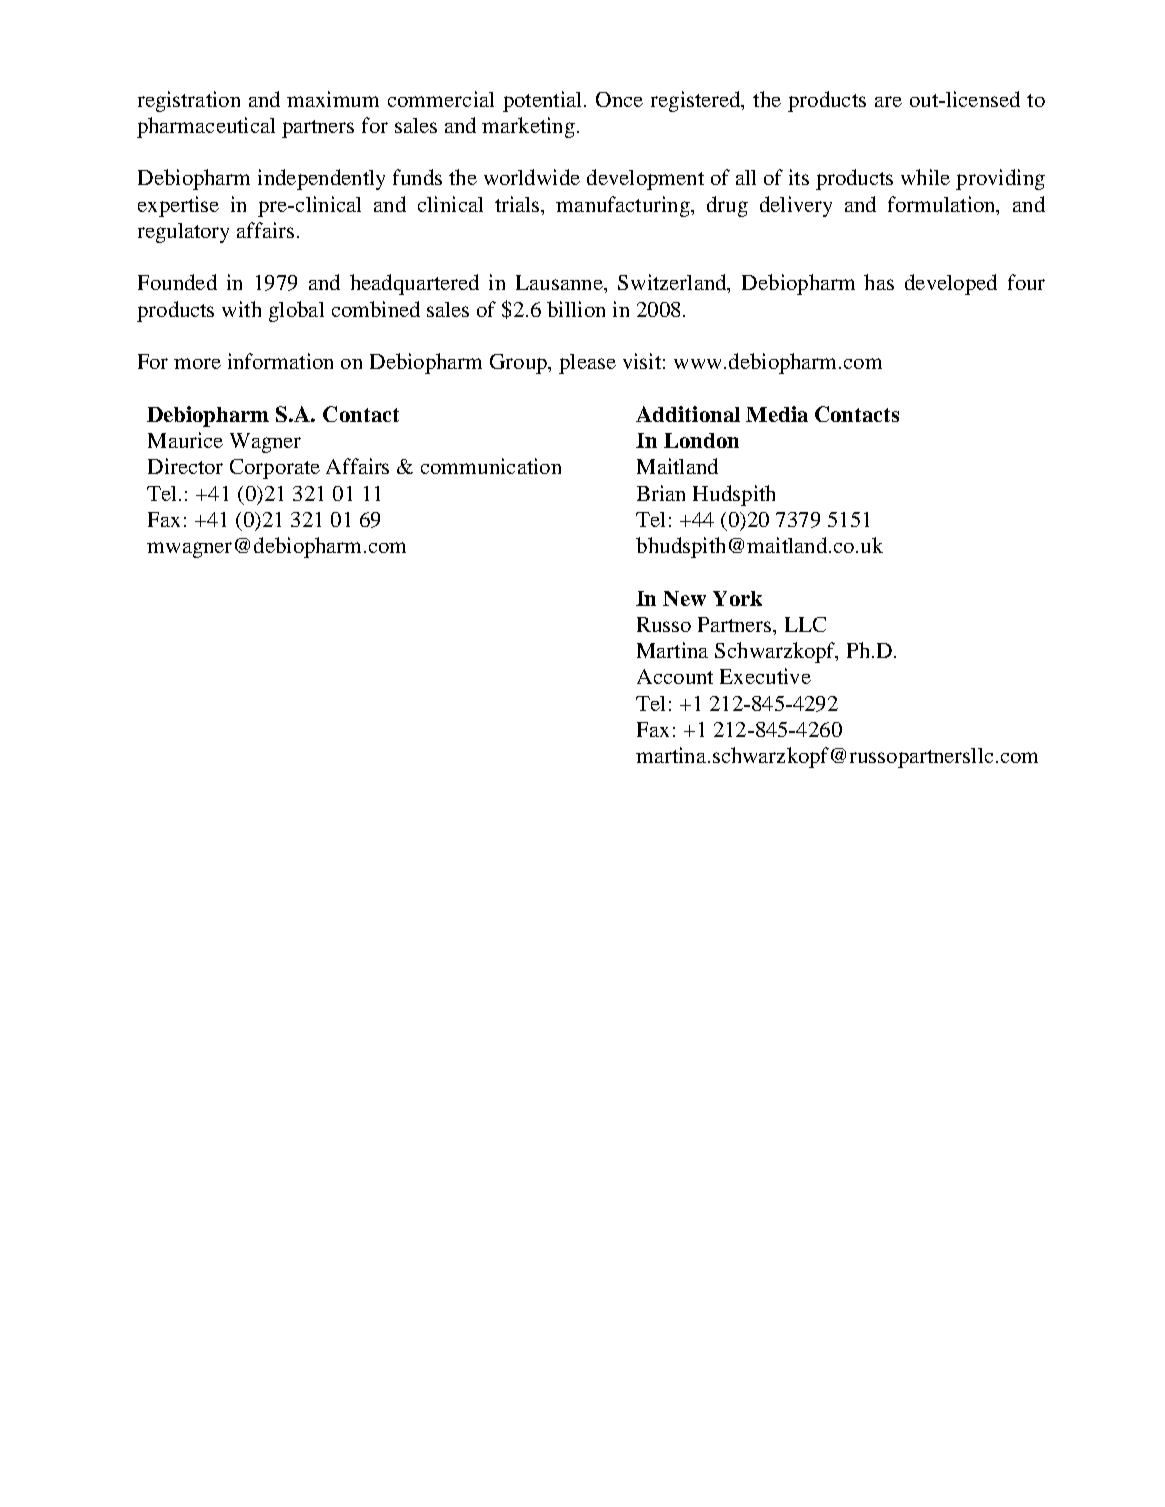  Describe the element at coordinates (619, 99) in the screenshot. I see `Once` at that location.
